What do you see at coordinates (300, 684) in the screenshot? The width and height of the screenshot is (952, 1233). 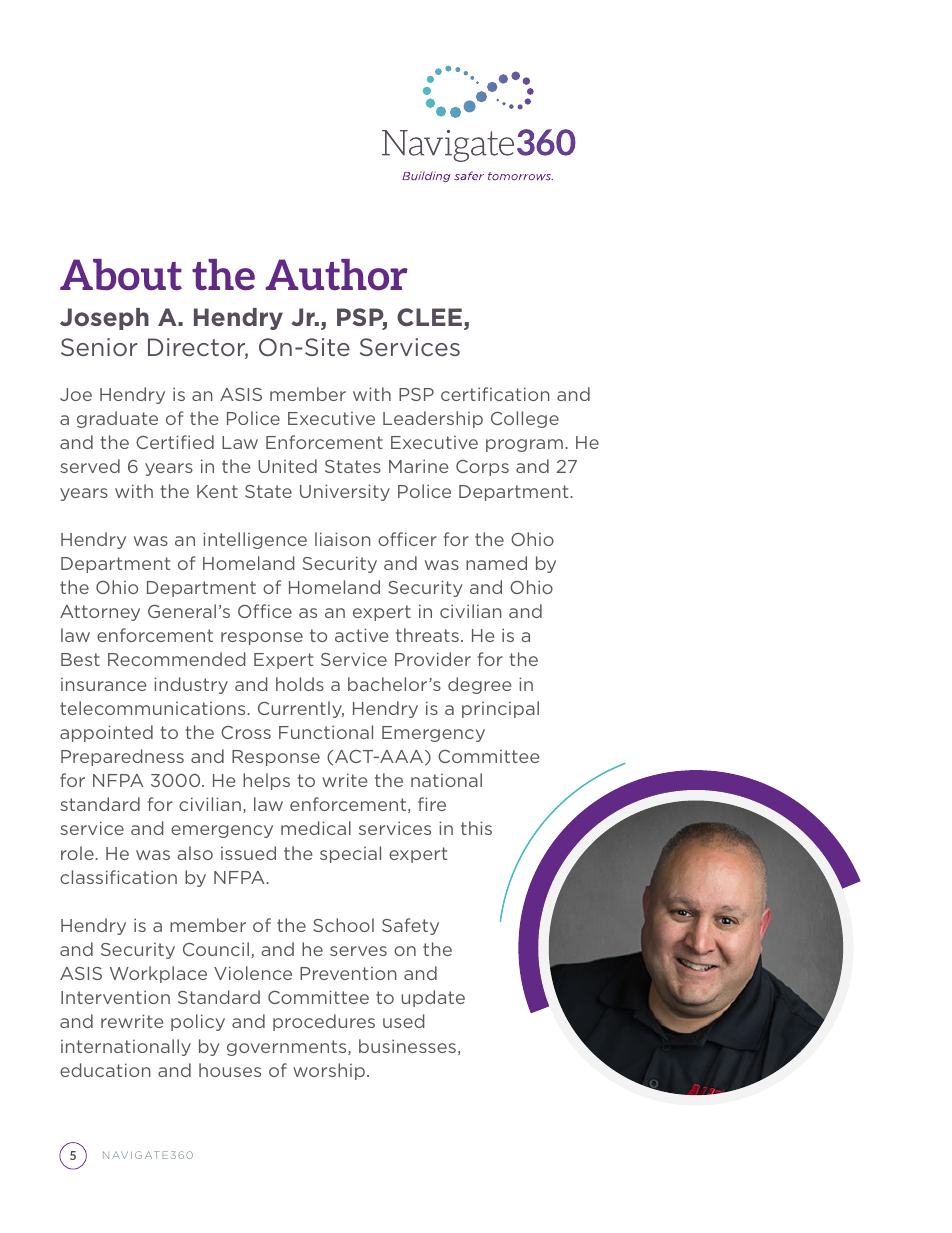 I see `holds` at bounding box center [300, 684].
